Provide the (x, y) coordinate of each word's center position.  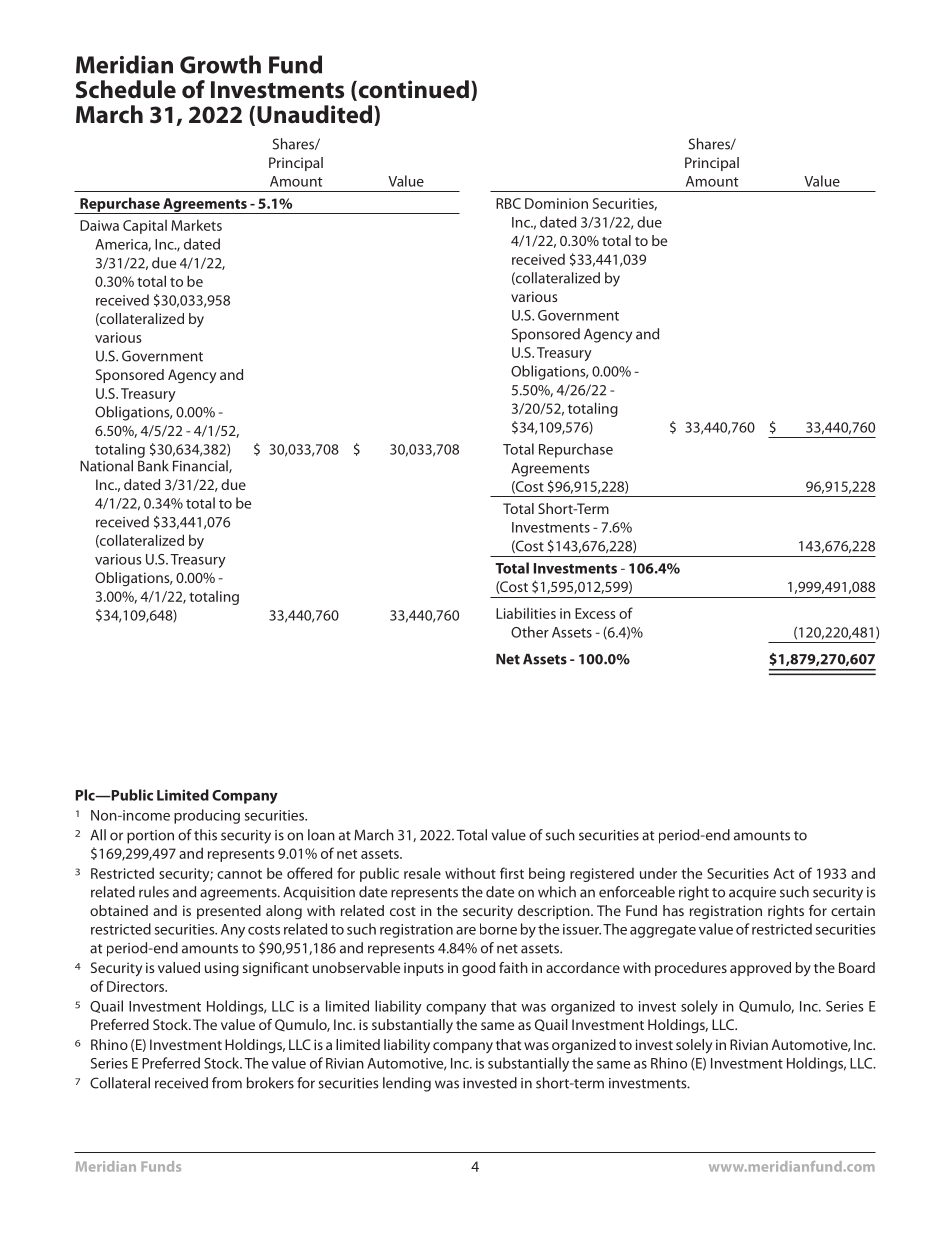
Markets (196, 225)
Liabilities (526, 613)
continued (412, 90)
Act (783, 873)
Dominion (556, 203)
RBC (508, 203)
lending (407, 1084)
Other (530, 632)
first (512, 873)
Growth (220, 64)
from (227, 1083)
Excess (595, 613)
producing (207, 816)
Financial (201, 466)
